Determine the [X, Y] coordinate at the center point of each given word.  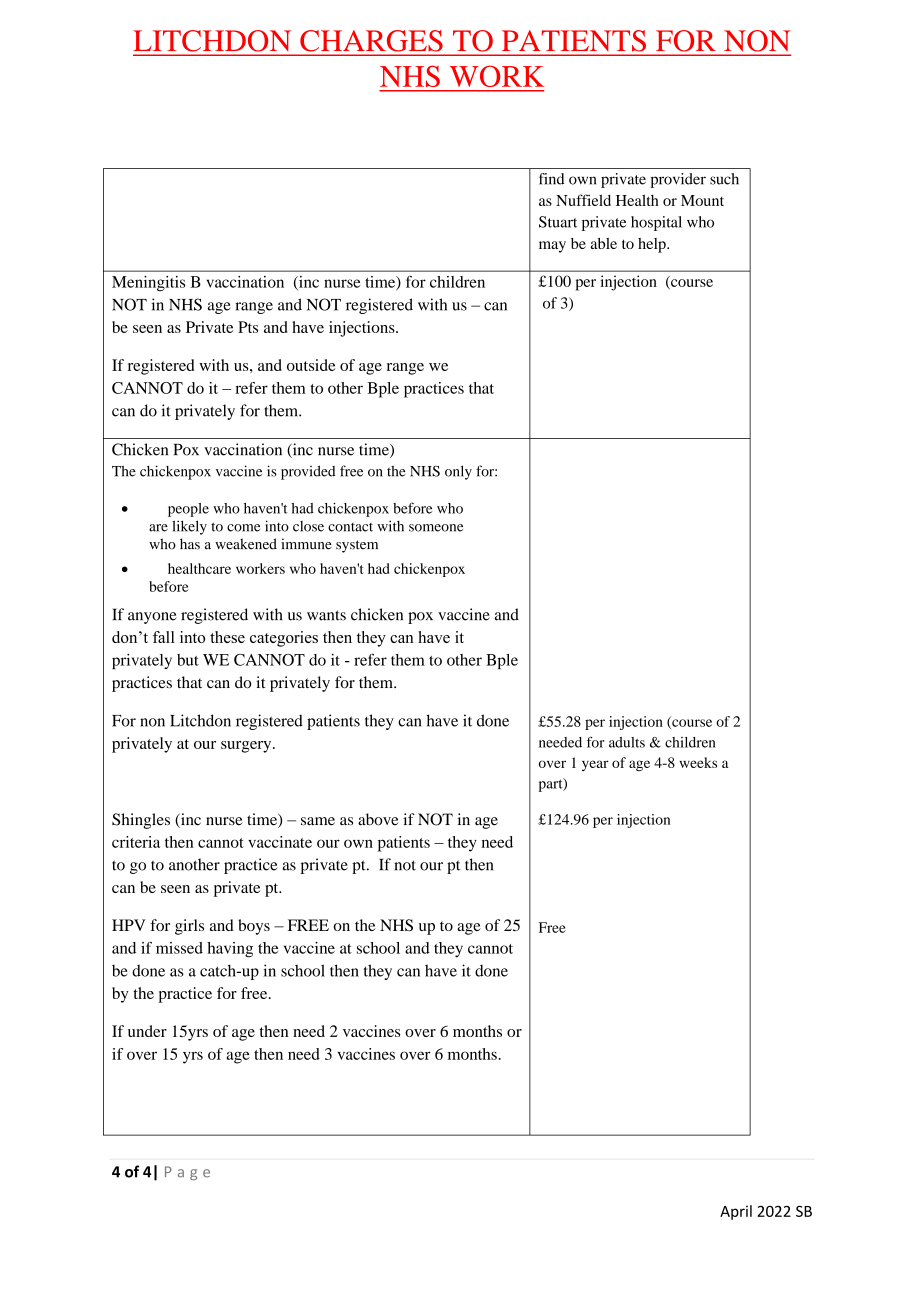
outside [311, 365]
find [551, 179]
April [736, 1212]
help [653, 245]
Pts [248, 327]
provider [678, 180]
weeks [698, 762]
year [595, 765]
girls [189, 927]
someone [436, 528]
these [227, 637]
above [378, 819]
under [147, 1031]
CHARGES [371, 40]
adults [627, 742]
